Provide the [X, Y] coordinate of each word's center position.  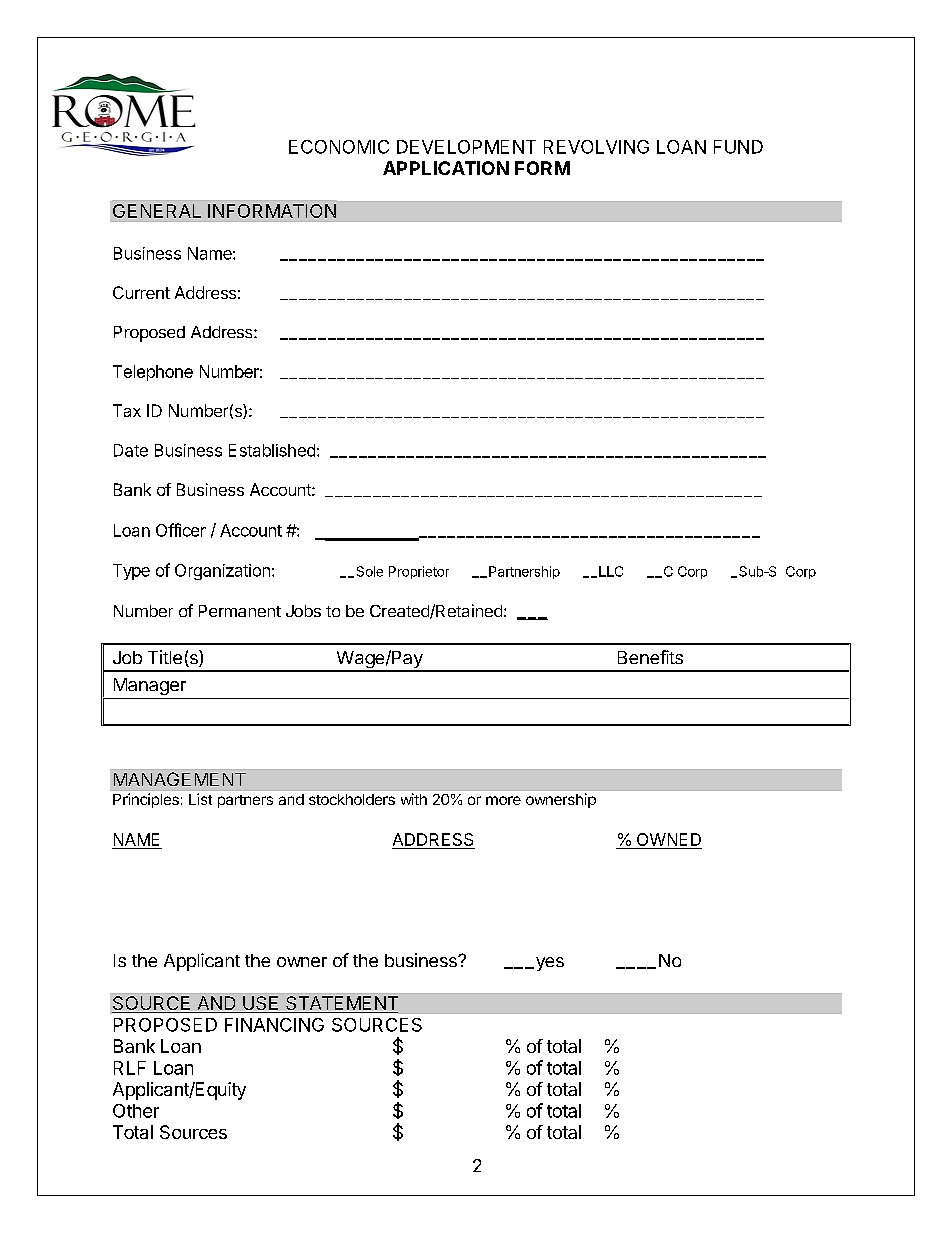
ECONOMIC [339, 147]
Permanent [240, 611]
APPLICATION [446, 168]
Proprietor [419, 572]
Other [136, 1111]
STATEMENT [341, 1004]
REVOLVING [596, 147]
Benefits [650, 657]
